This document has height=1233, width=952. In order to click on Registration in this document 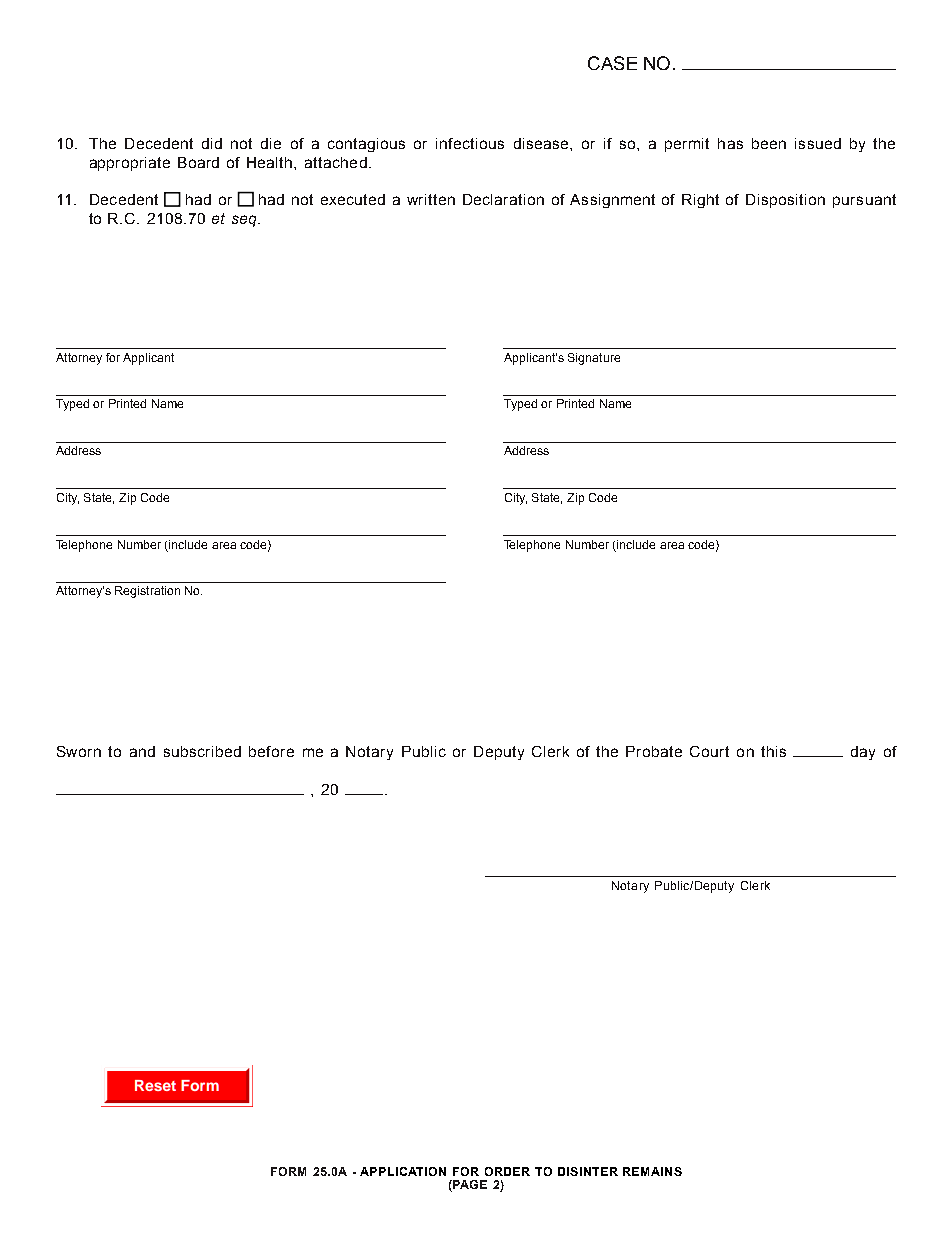, I will do `click(147, 592)`.
